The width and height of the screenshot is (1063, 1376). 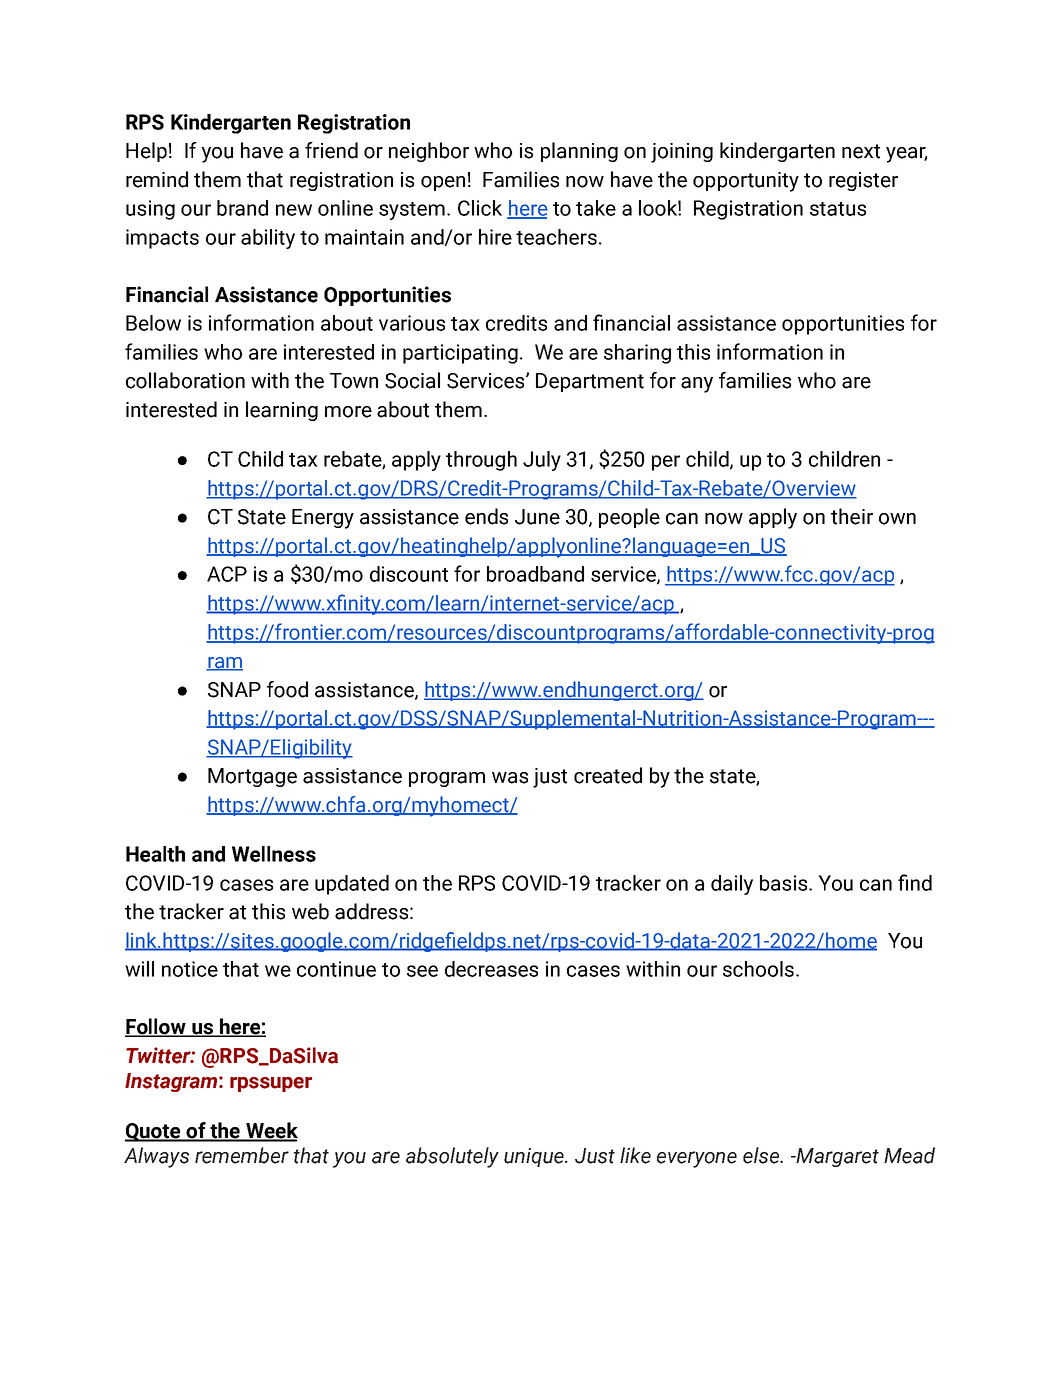 I want to click on Wellness, so click(x=274, y=854).
